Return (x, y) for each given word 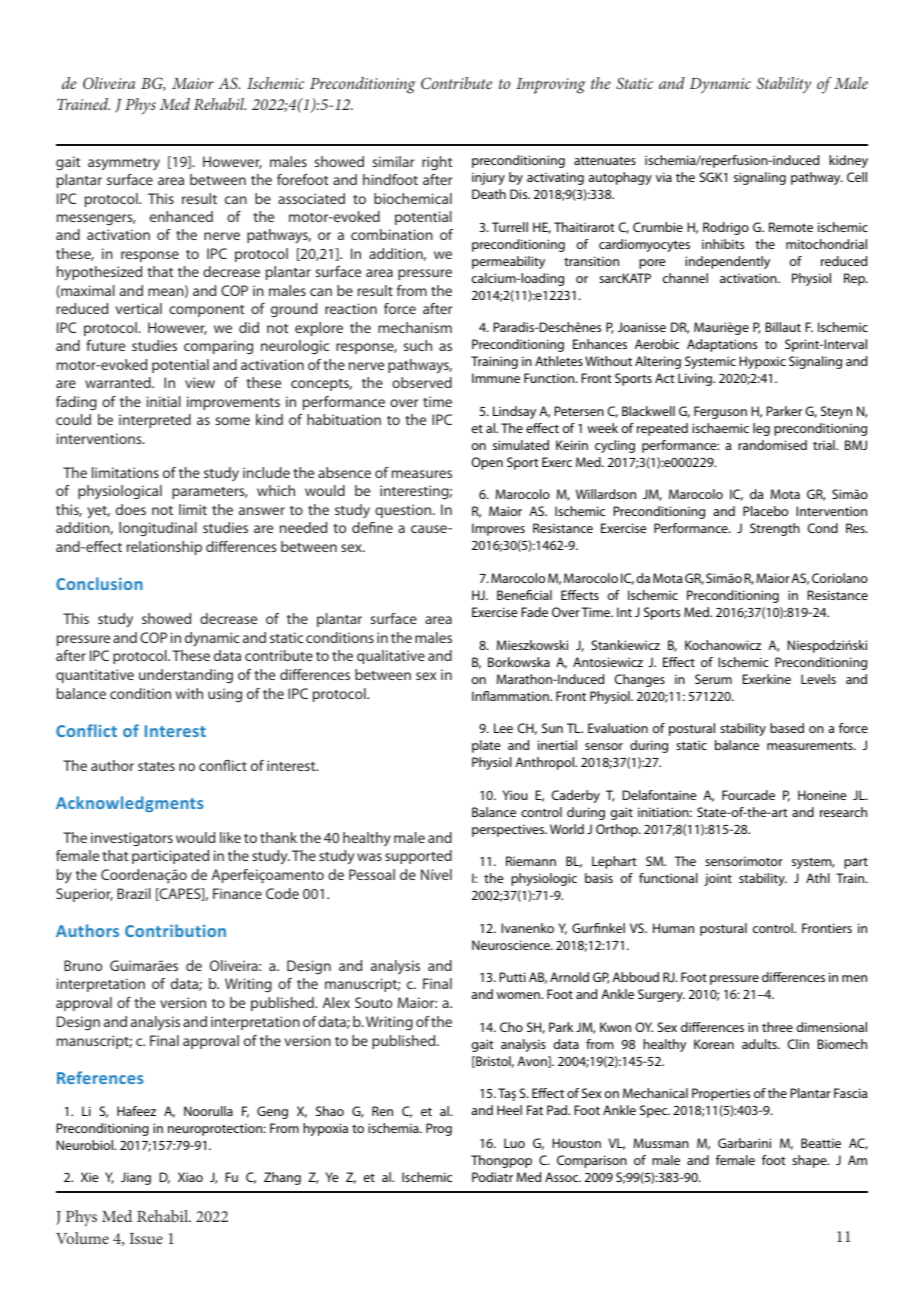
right (437, 163)
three (777, 1027)
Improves (498, 529)
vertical (138, 308)
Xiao (190, 1177)
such (418, 345)
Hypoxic (762, 362)
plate (486, 746)
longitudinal (158, 529)
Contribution (175, 930)
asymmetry (124, 164)
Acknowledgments (129, 804)
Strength (775, 529)
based (787, 728)
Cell (857, 177)
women (519, 995)
